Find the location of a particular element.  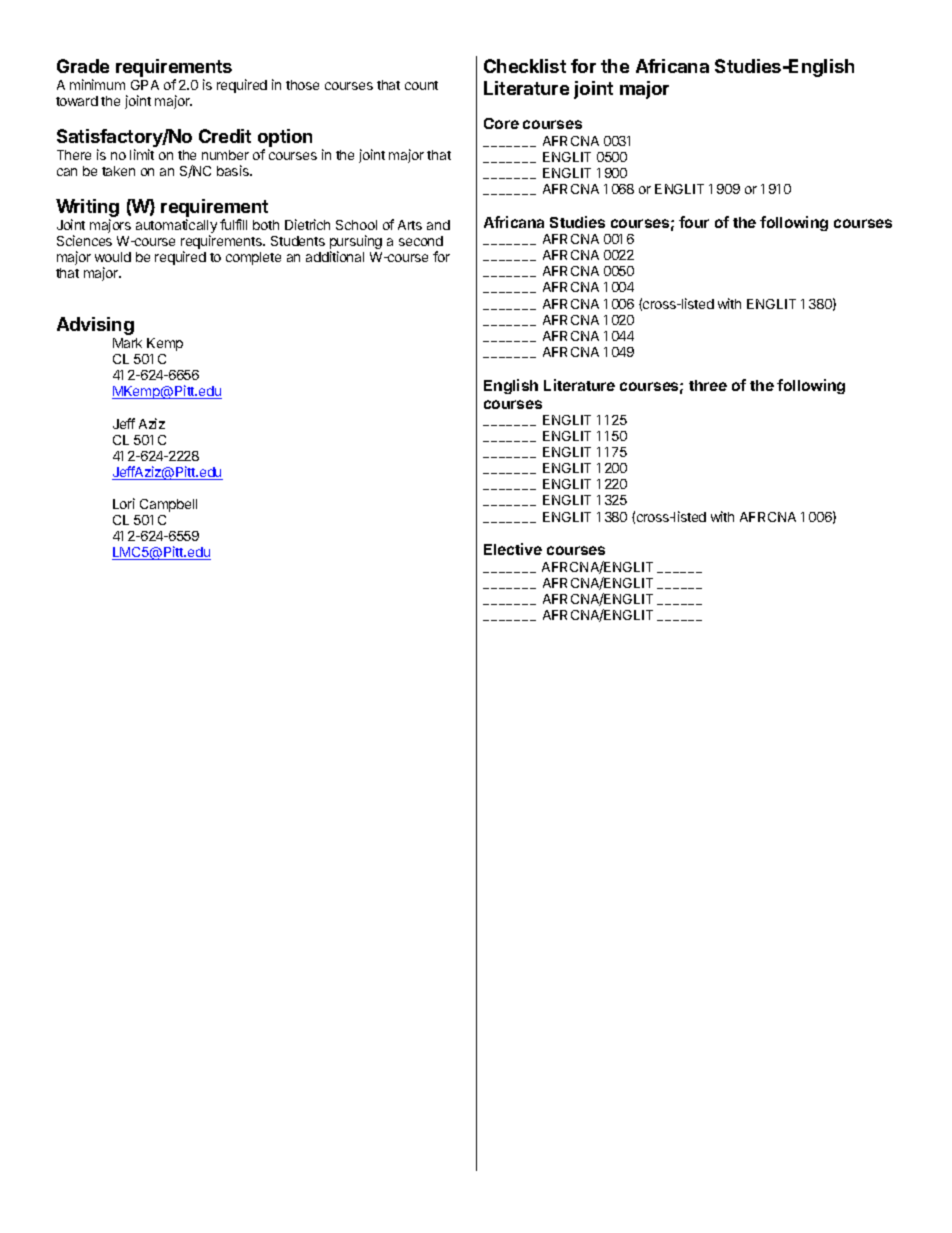

second is located at coordinates (421, 241).
